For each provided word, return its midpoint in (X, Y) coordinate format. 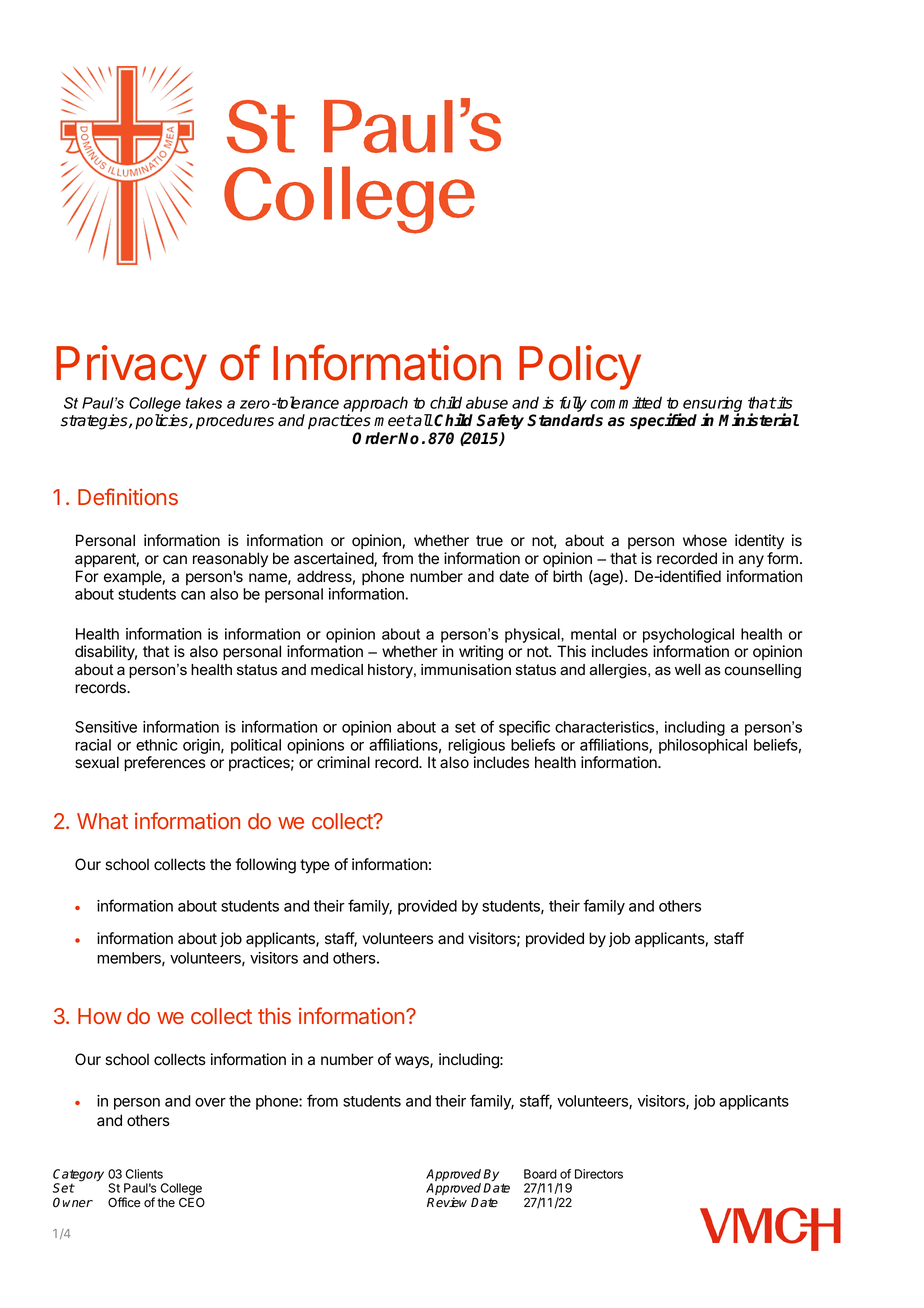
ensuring (712, 405)
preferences (165, 763)
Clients (144, 1174)
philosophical (703, 746)
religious (476, 748)
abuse (487, 402)
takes (204, 403)
